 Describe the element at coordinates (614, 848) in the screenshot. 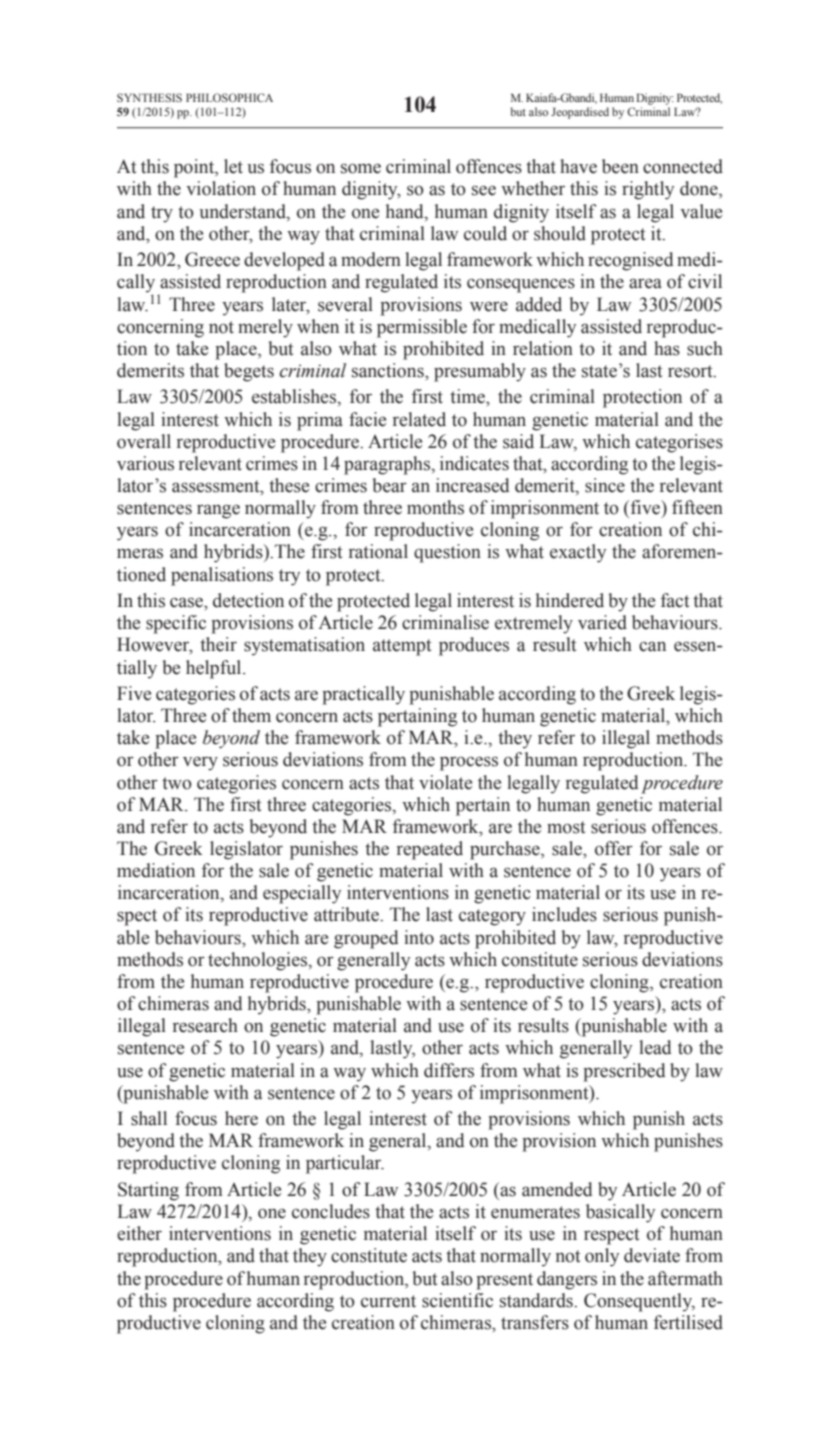

I see `offer` at that location.
